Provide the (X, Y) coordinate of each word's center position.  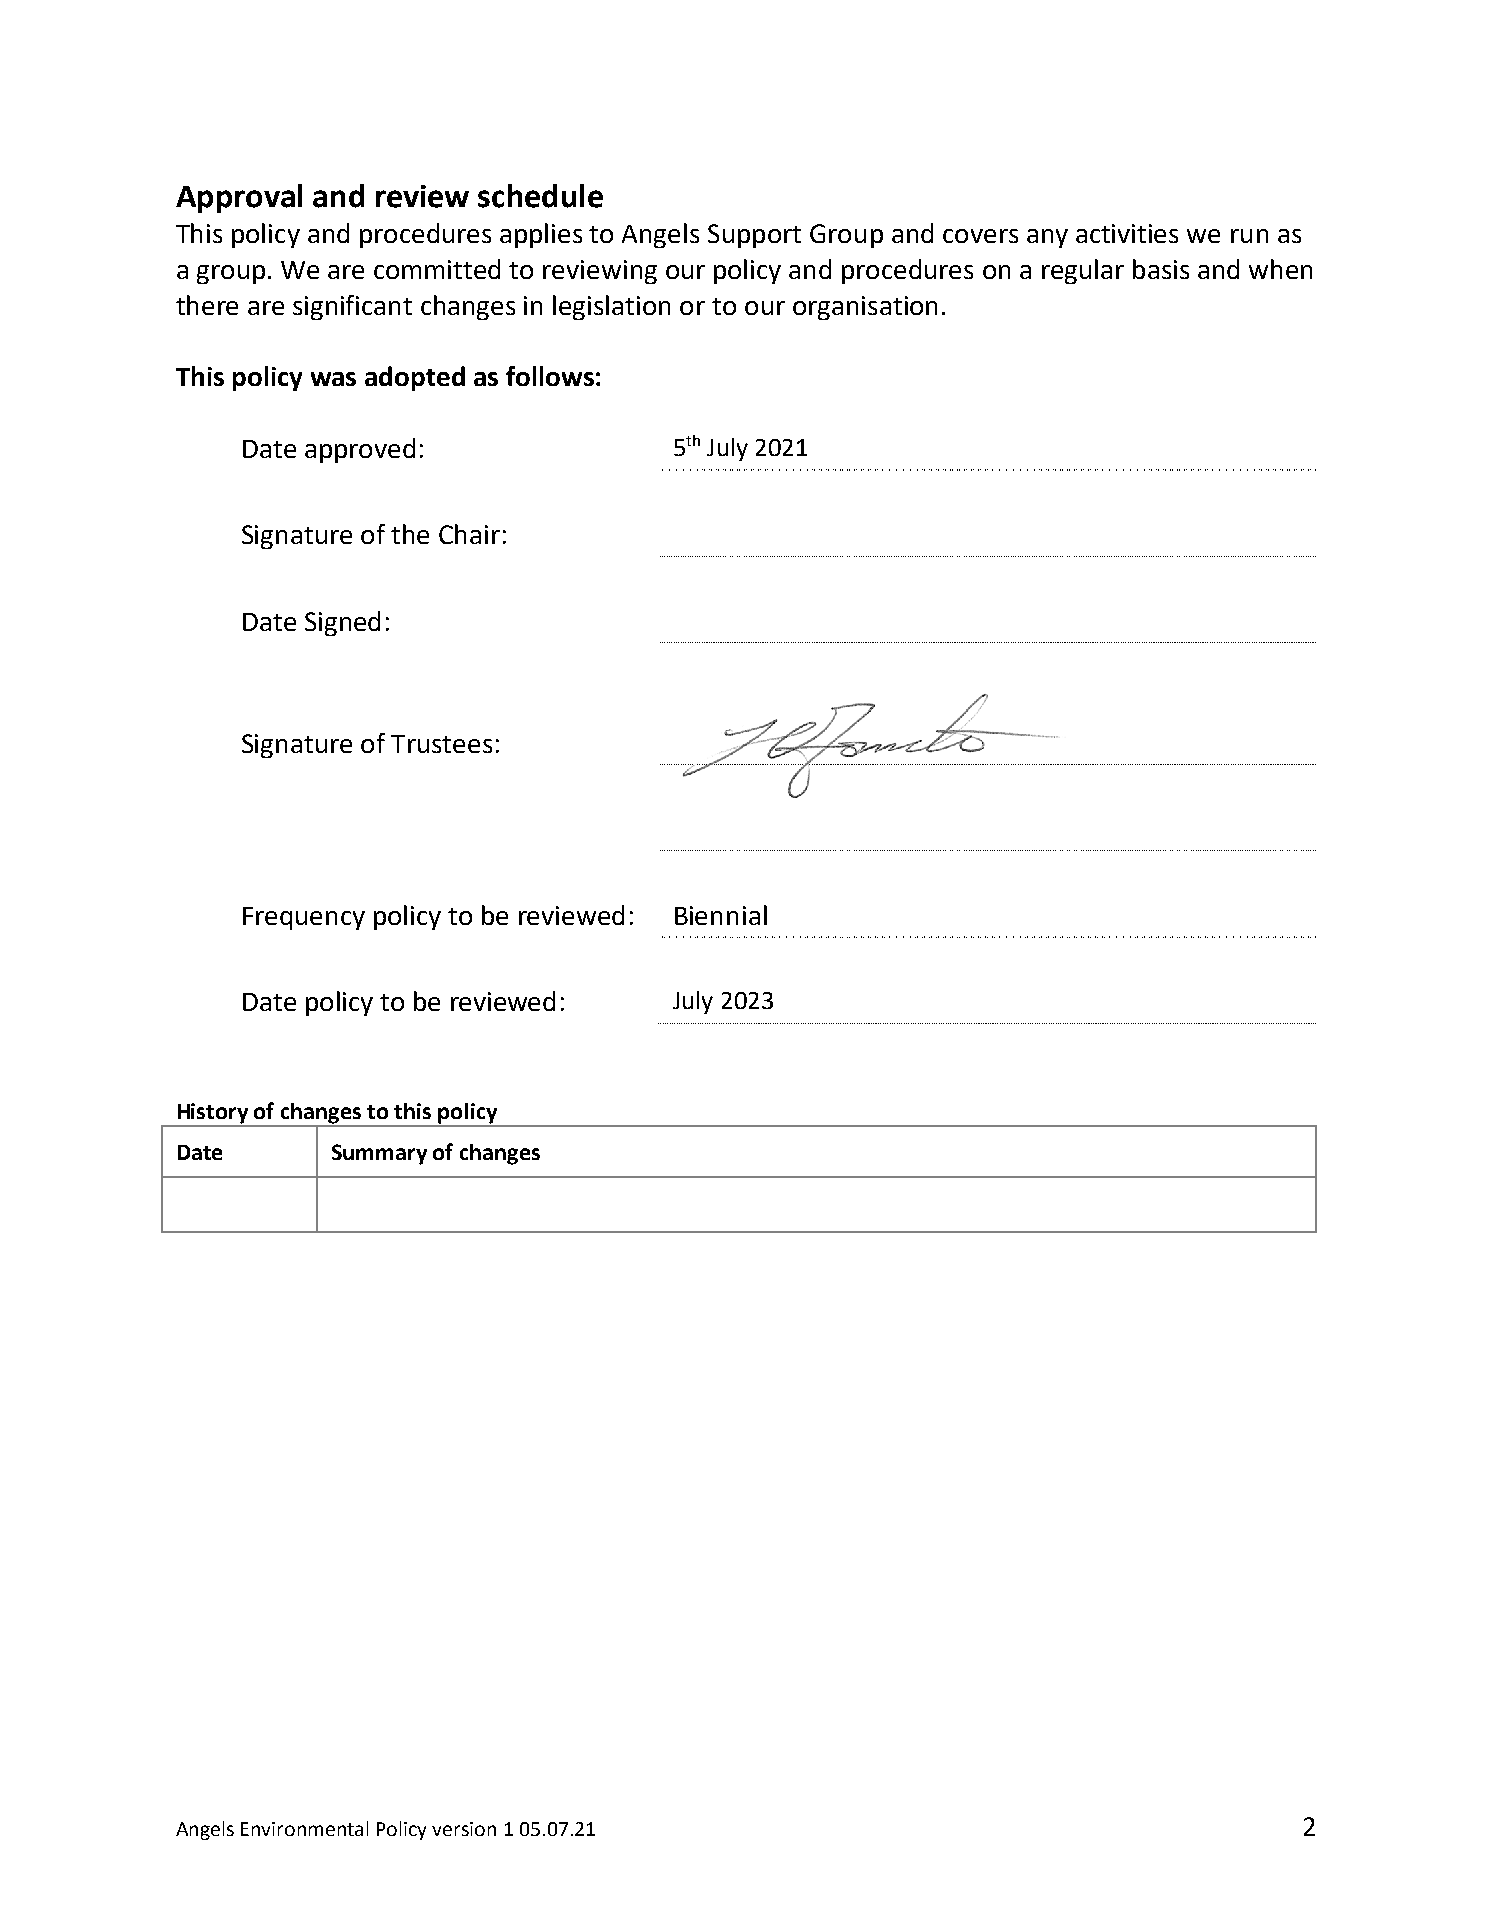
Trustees (441, 744)
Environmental (304, 1828)
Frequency (304, 918)
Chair (469, 534)
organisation (865, 308)
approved (360, 450)
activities (1127, 233)
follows (550, 376)
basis (1161, 269)
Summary (379, 1154)
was (333, 379)
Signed (342, 623)
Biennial (721, 915)
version (464, 1829)
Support (754, 236)
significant (352, 307)
